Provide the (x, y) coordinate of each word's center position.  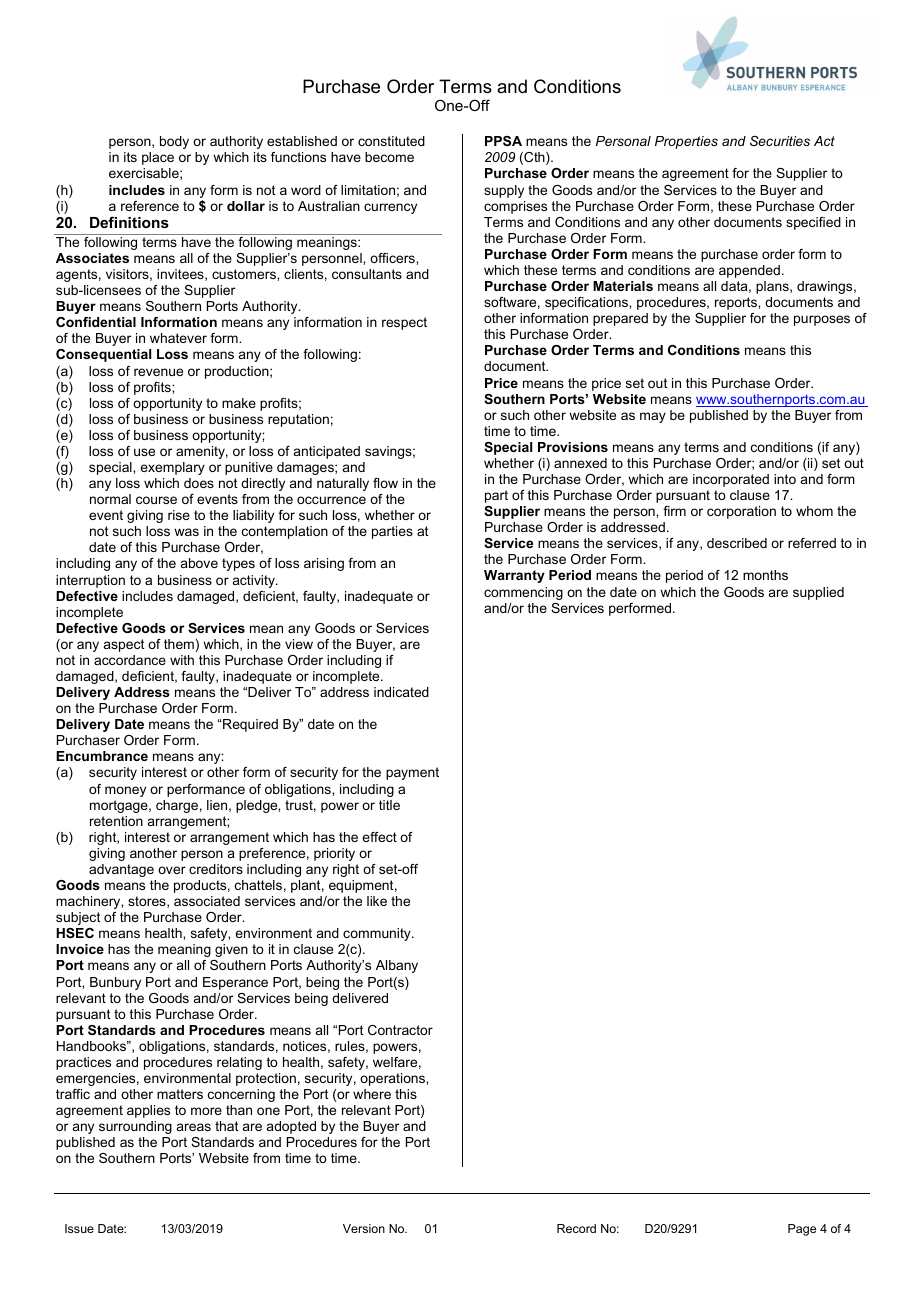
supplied (818, 593)
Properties (686, 142)
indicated (401, 692)
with (182, 660)
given (231, 950)
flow (385, 483)
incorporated (731, 480)
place (158, 158)
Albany (397, 966)
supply (504, 191)
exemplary (172, 468)
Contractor (400, 1030)
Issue (79, 1228)
